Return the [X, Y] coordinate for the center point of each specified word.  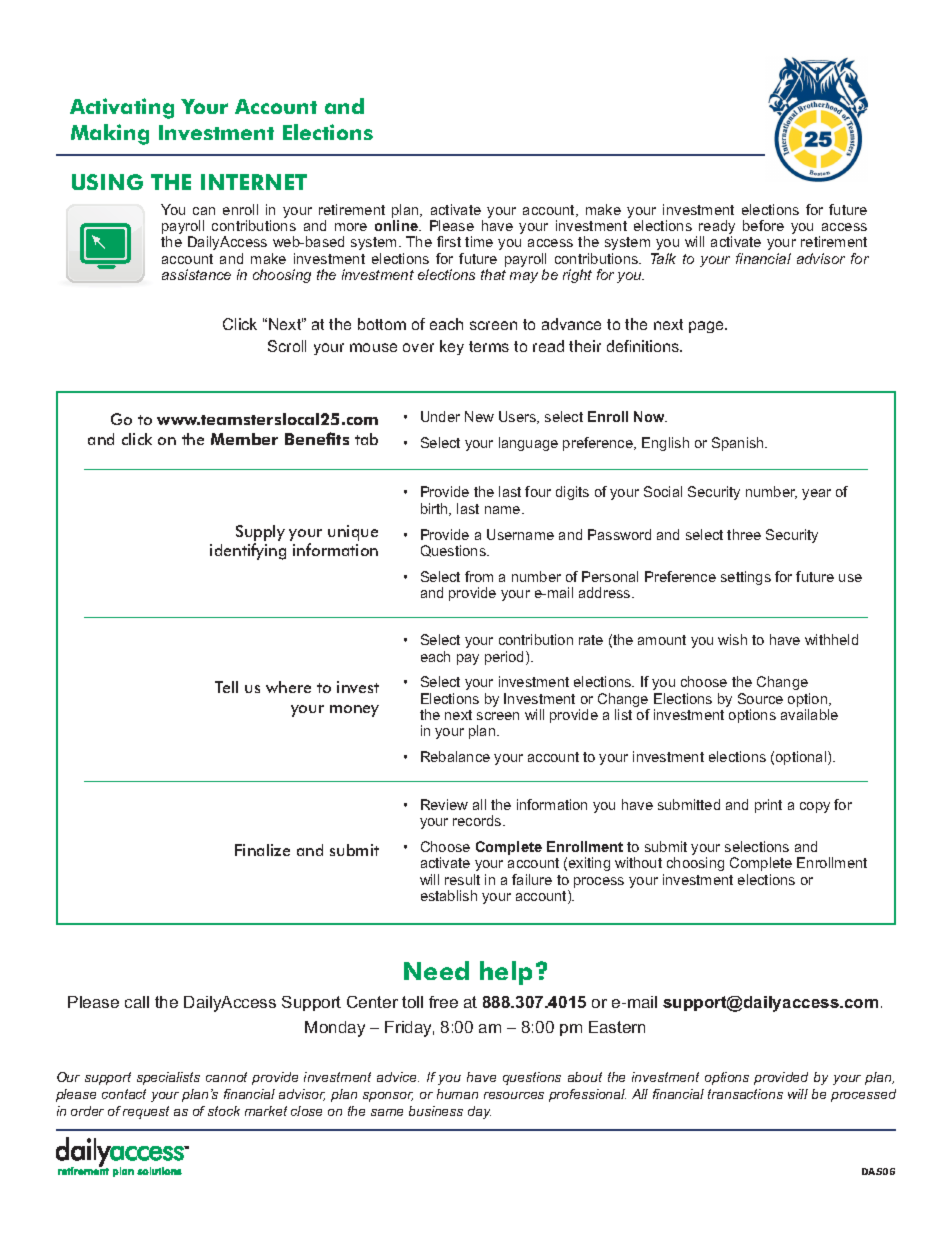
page [708, 327]
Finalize [262, 850]
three [744, 534]
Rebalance [455, 756]
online [397, 225]
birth [435, 509]
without [638, 862]
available [809, 714]
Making [110, 134]
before [763, 225]
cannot [226, 1077]
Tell [226, 687]
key [452, 347]
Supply [260, 533]
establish [449, 895]
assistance [196, 274]
